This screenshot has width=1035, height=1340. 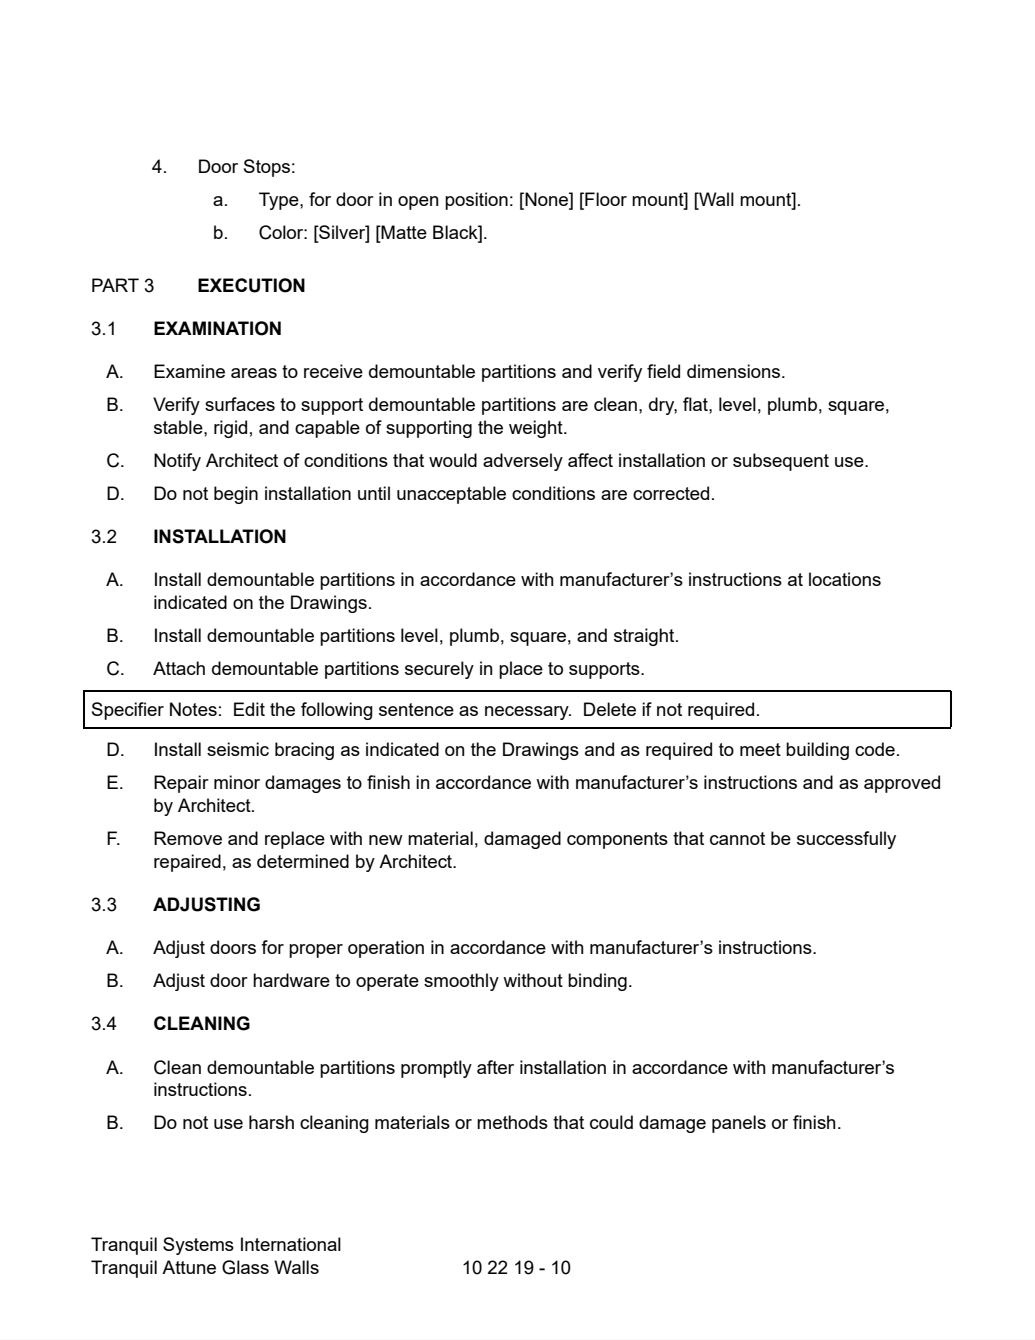 What do you see at coordinates (198, 1246) in the screenshot?
I see `Systems` at bounding box center [198, 1246].
